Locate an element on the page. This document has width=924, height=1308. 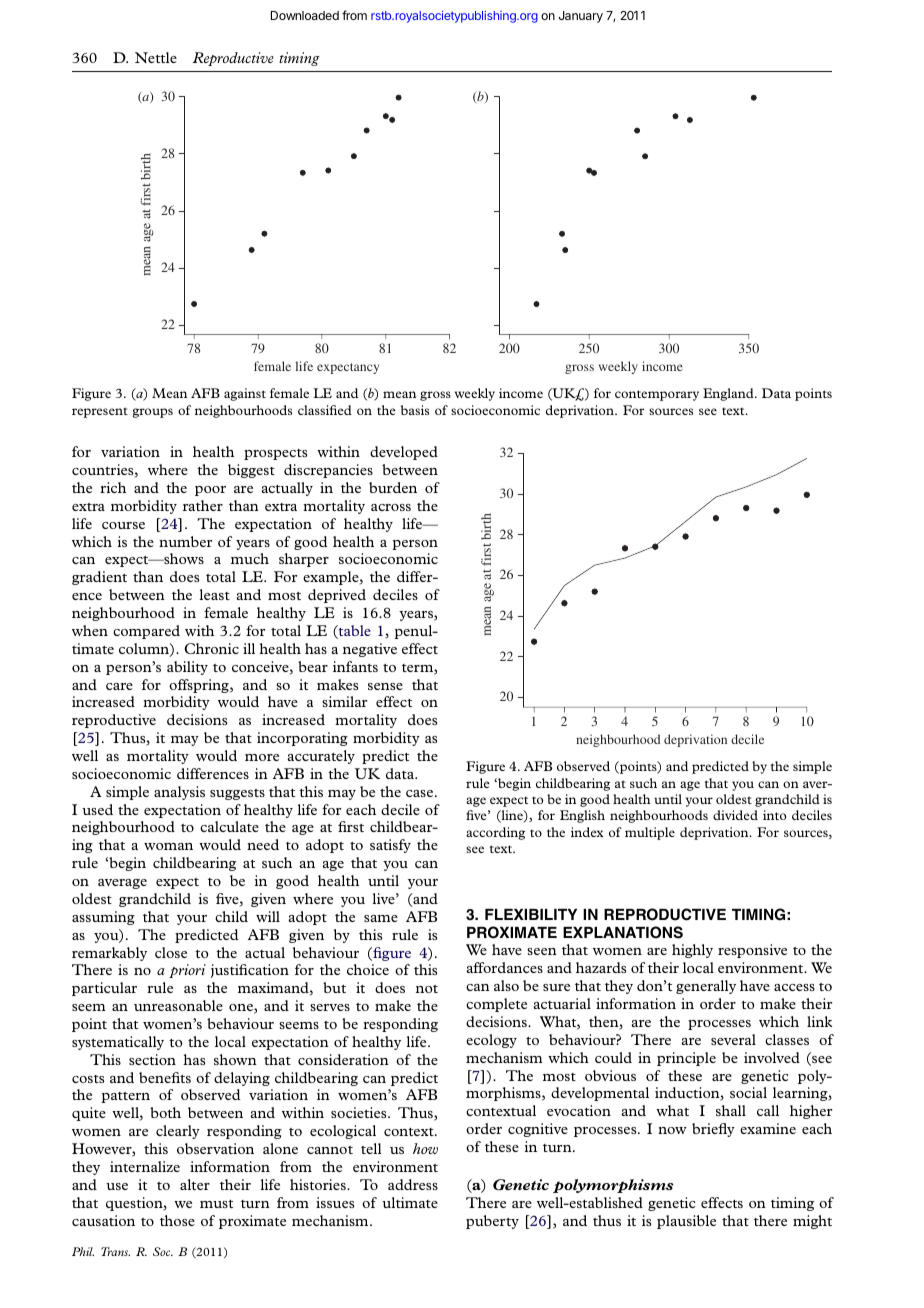
number is located at coordinates (185, 541).
